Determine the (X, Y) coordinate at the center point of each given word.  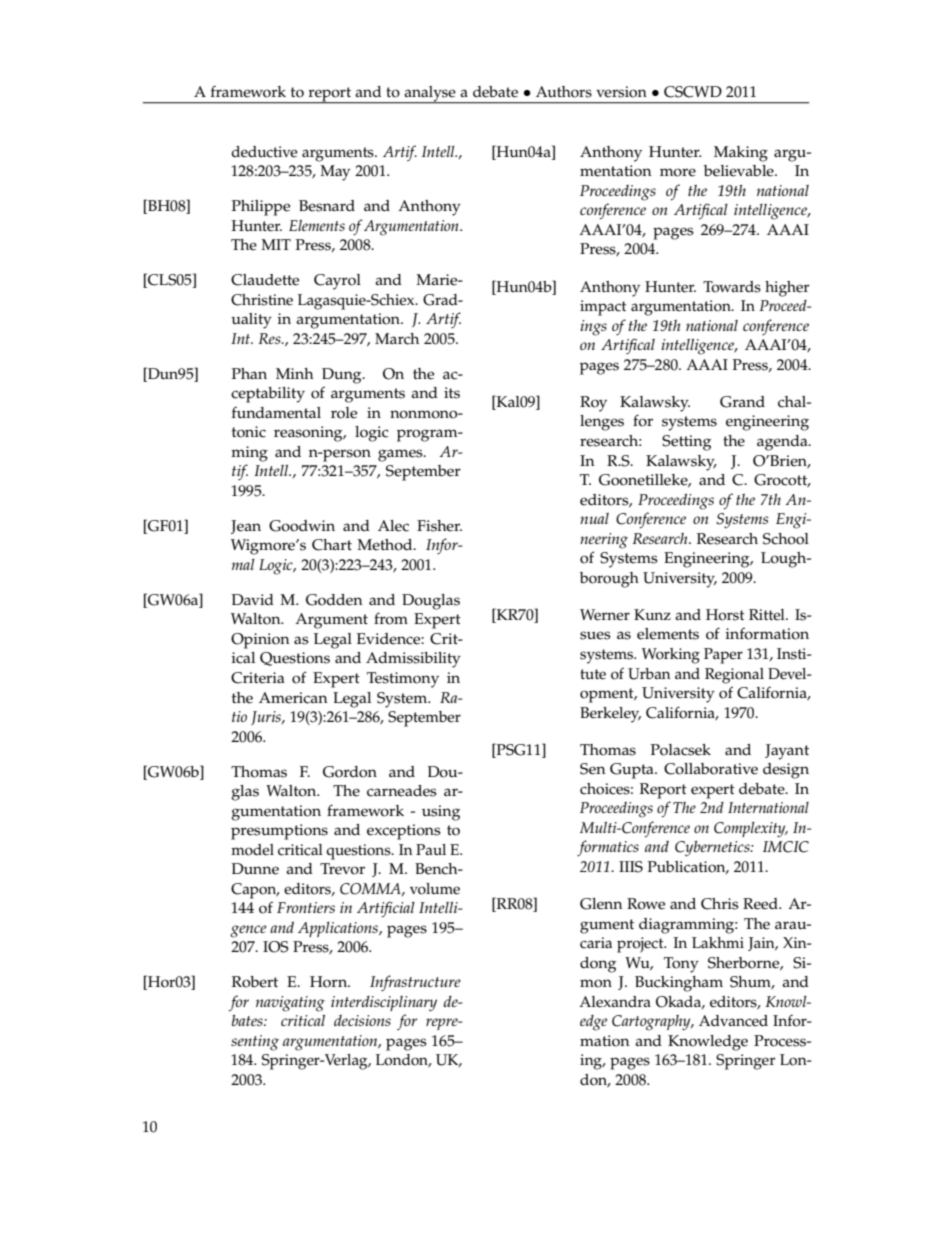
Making (741, 154)
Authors (564, 92)
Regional (734, 676)
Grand (742, 402)
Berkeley (610, 715)
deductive (264, 152)
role (344, 413)
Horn (330, 982)
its (452, 393)
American (293, 698)
